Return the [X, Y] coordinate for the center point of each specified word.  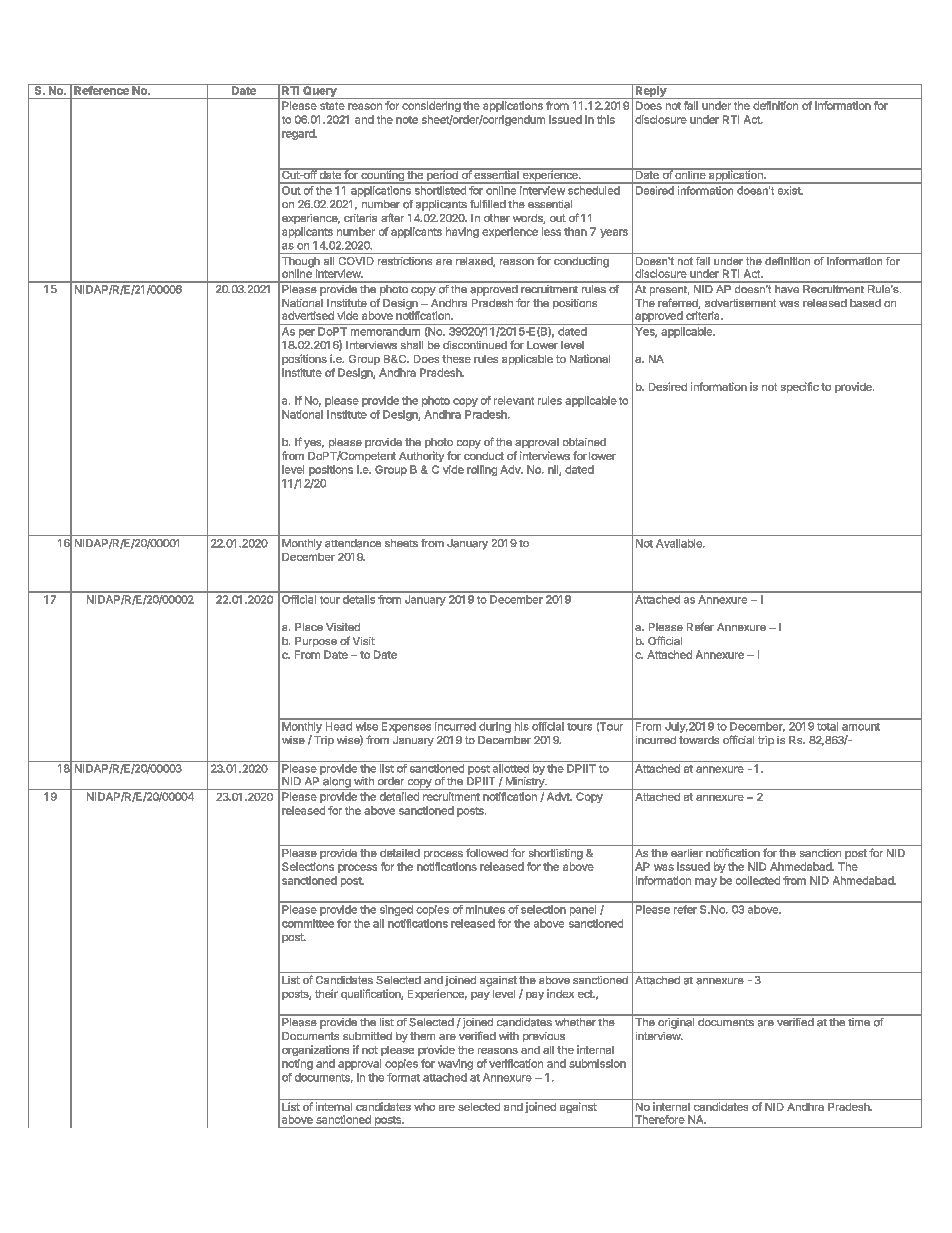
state [332, 106]
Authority [421, 456]
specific [800, 387]
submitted [367, 1036]
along [337, 783]
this [606, 119]
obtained [584, 442]
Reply [651, 91]
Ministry [524, 783]
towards [699, 740]
